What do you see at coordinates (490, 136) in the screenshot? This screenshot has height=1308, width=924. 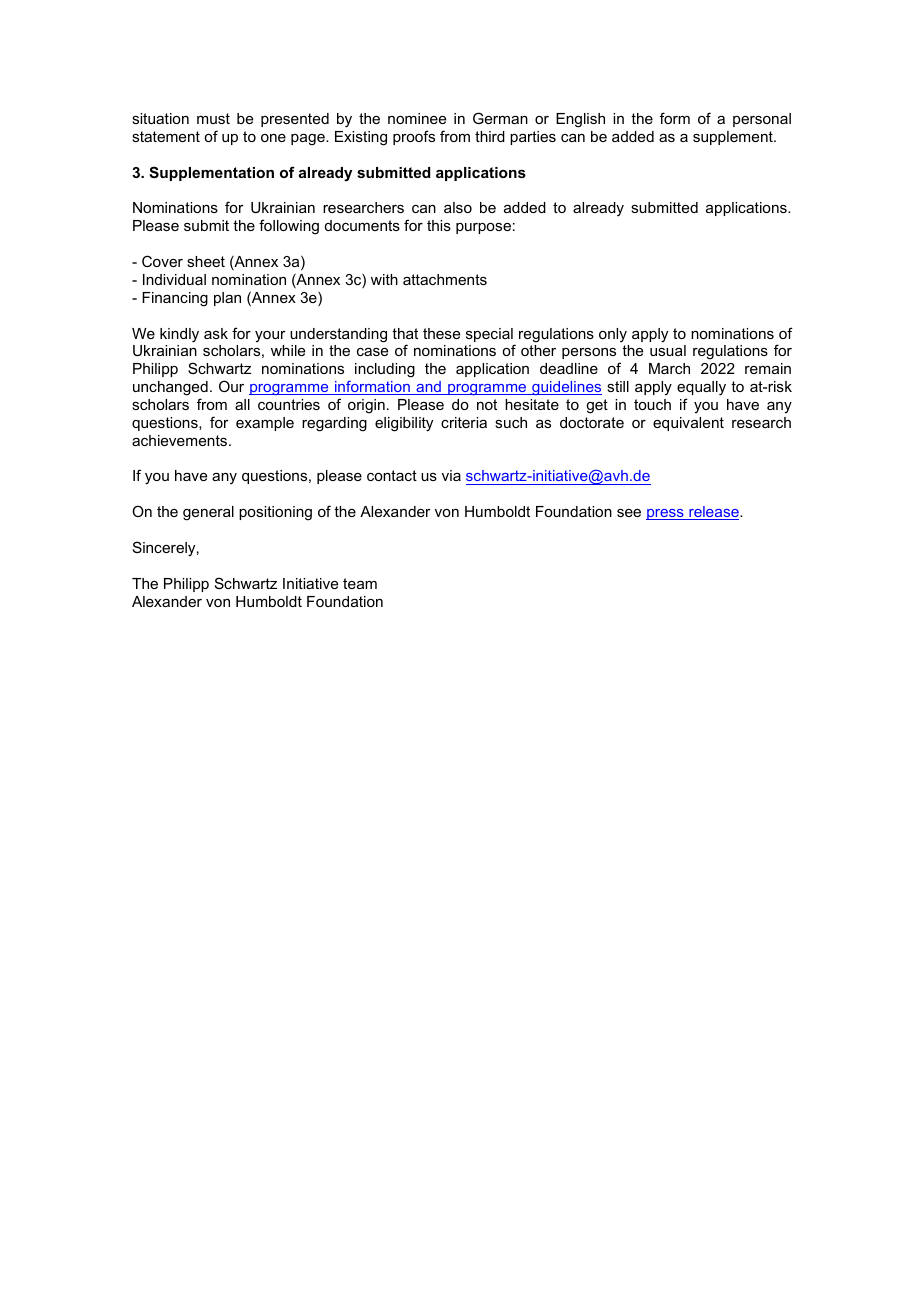 I see `third` at bounding box center [490, 136].
